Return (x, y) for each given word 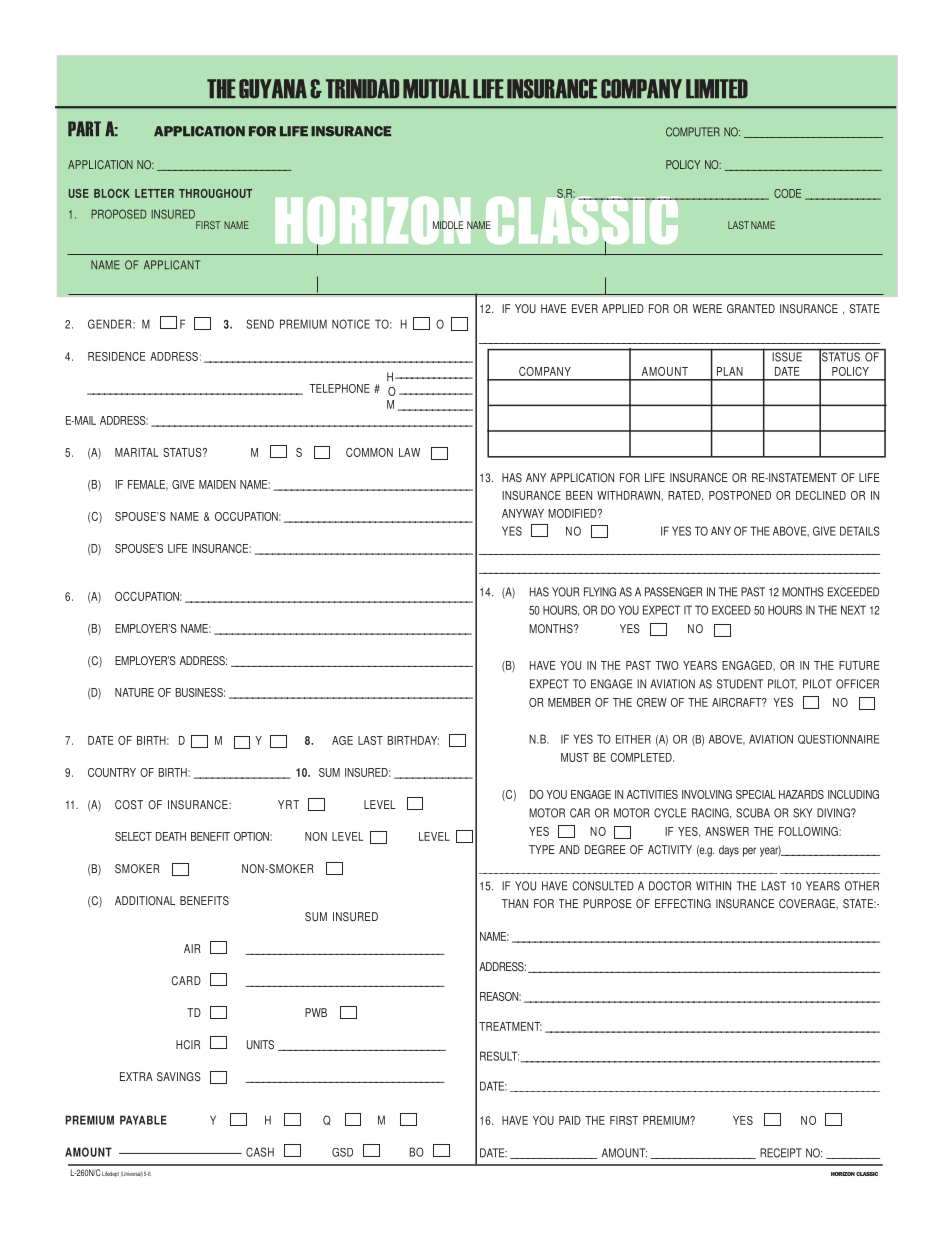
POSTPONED (740, 495)
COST (129, 805)
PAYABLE (143, 1120)
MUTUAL (436, 89)
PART (84, 128)
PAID (570, 1120)
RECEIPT (781, 1153)
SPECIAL (756, 794)
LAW (409, 452)
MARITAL (136, 452)
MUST (575, 757)
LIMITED (717, 88)
